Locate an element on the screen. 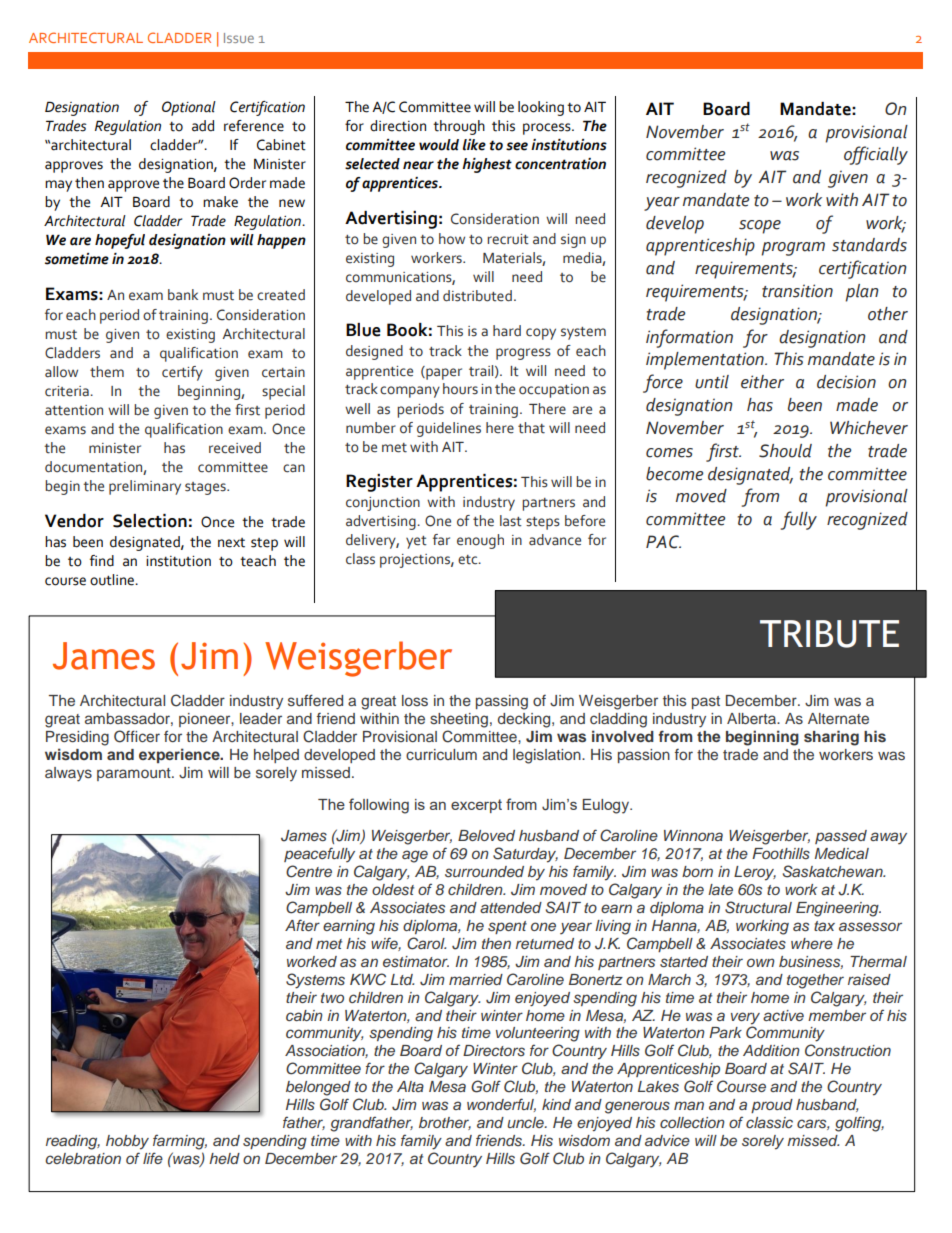 This screenshot has height=1233, width=952. through is located at coordinates (459, 127).
